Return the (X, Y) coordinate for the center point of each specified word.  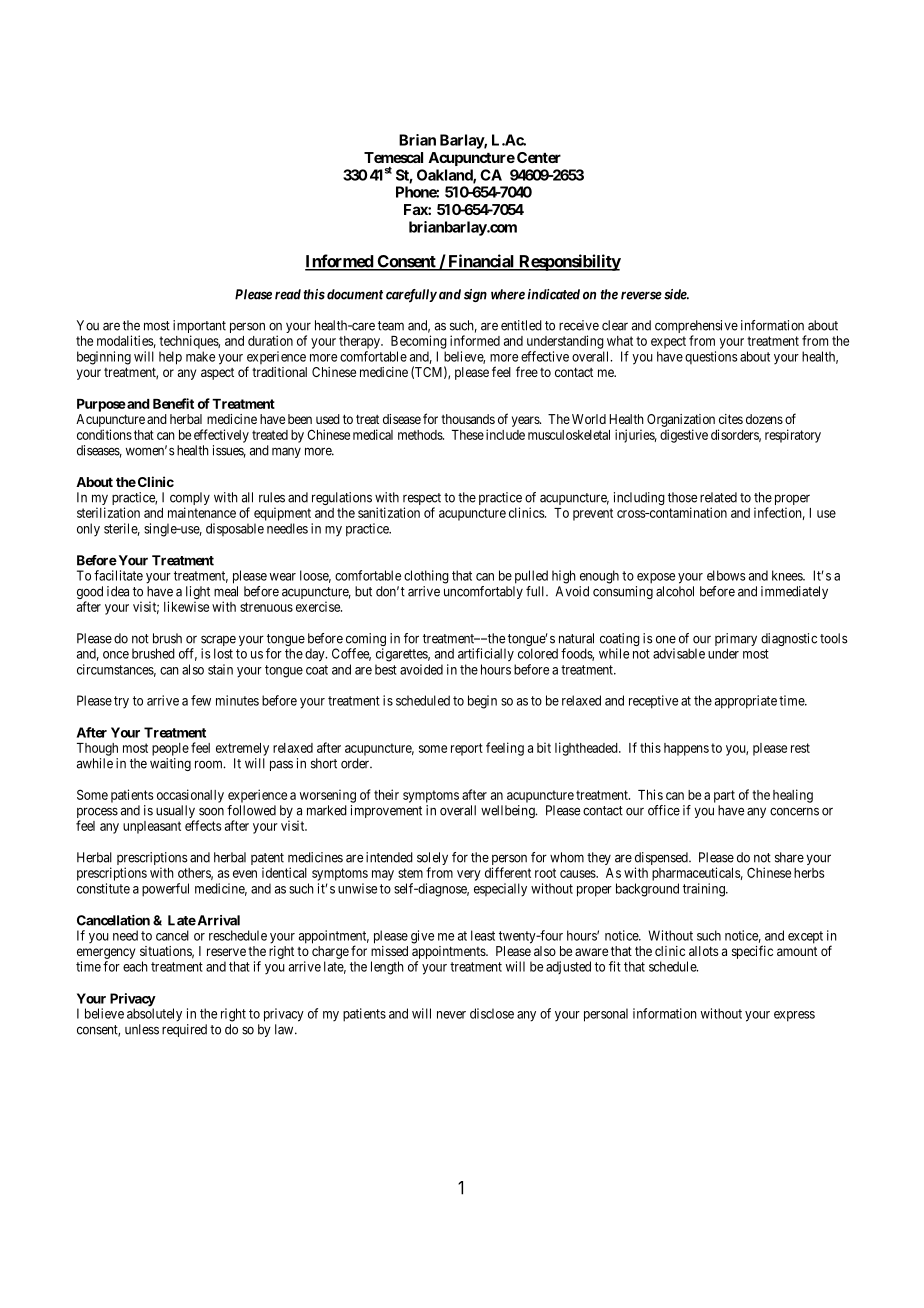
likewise (186, 606)
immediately (794, 592)
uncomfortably (483, 592)
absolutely (154, 1015)
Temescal (393, 157)
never (451, 1015)
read (288, 294)
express (794, 1016)
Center (539, 157)
